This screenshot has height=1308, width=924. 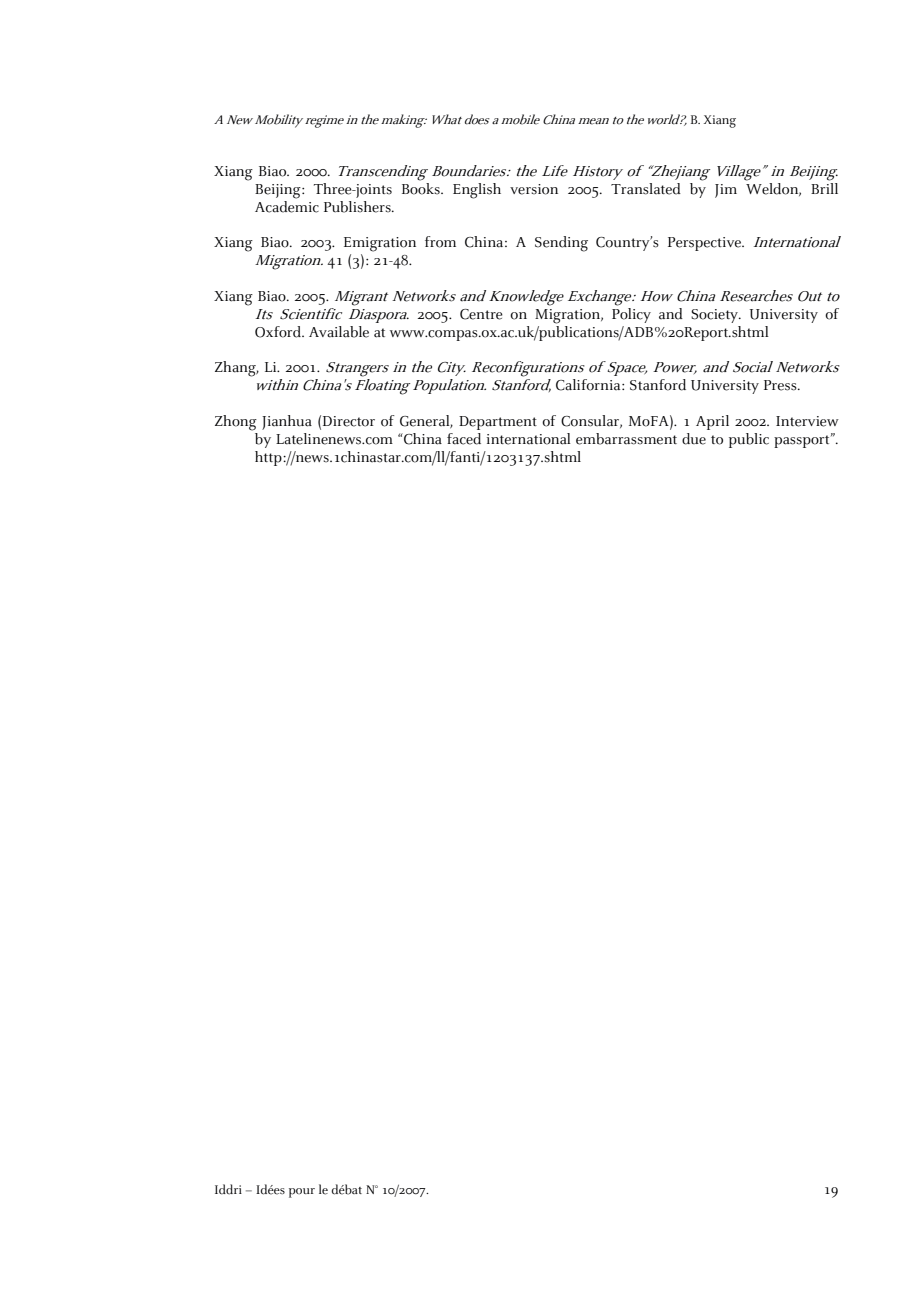 What do you see at coordinates (287, 205) in the screenshot?
I see `Academic` at bounding box center [287, 205].
